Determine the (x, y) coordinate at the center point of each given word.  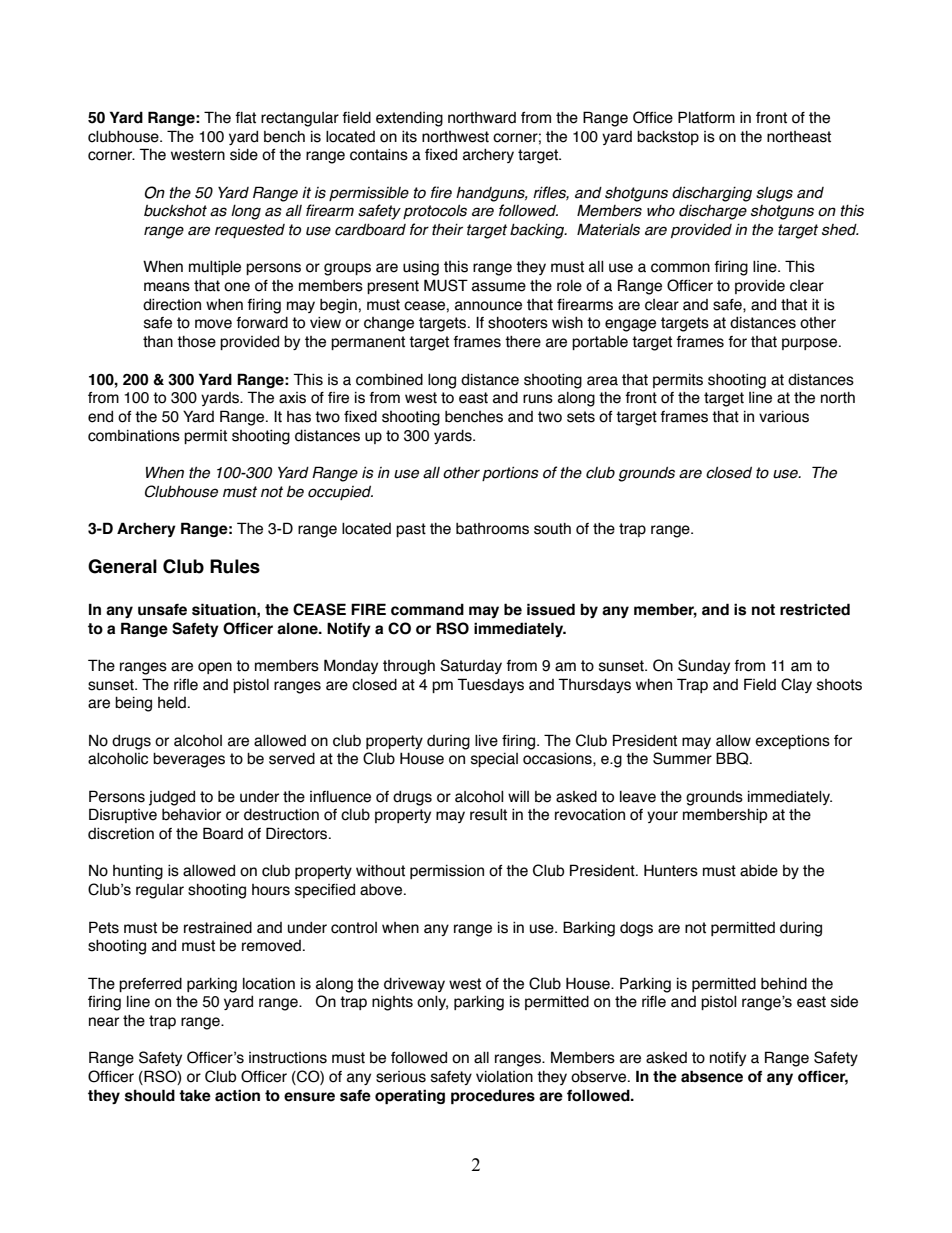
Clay (796, 685)
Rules (235, 566)
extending (409, 119)
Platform (706, 117)
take (195, 1095)
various (784, 417)
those (196, 342)
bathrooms (492, 529)
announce (488, 306)
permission (447, 872)
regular (160, 891)
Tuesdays (490, 685)
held (172, 703)
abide (759, 871)
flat (245, 118)
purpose (811, 344)
